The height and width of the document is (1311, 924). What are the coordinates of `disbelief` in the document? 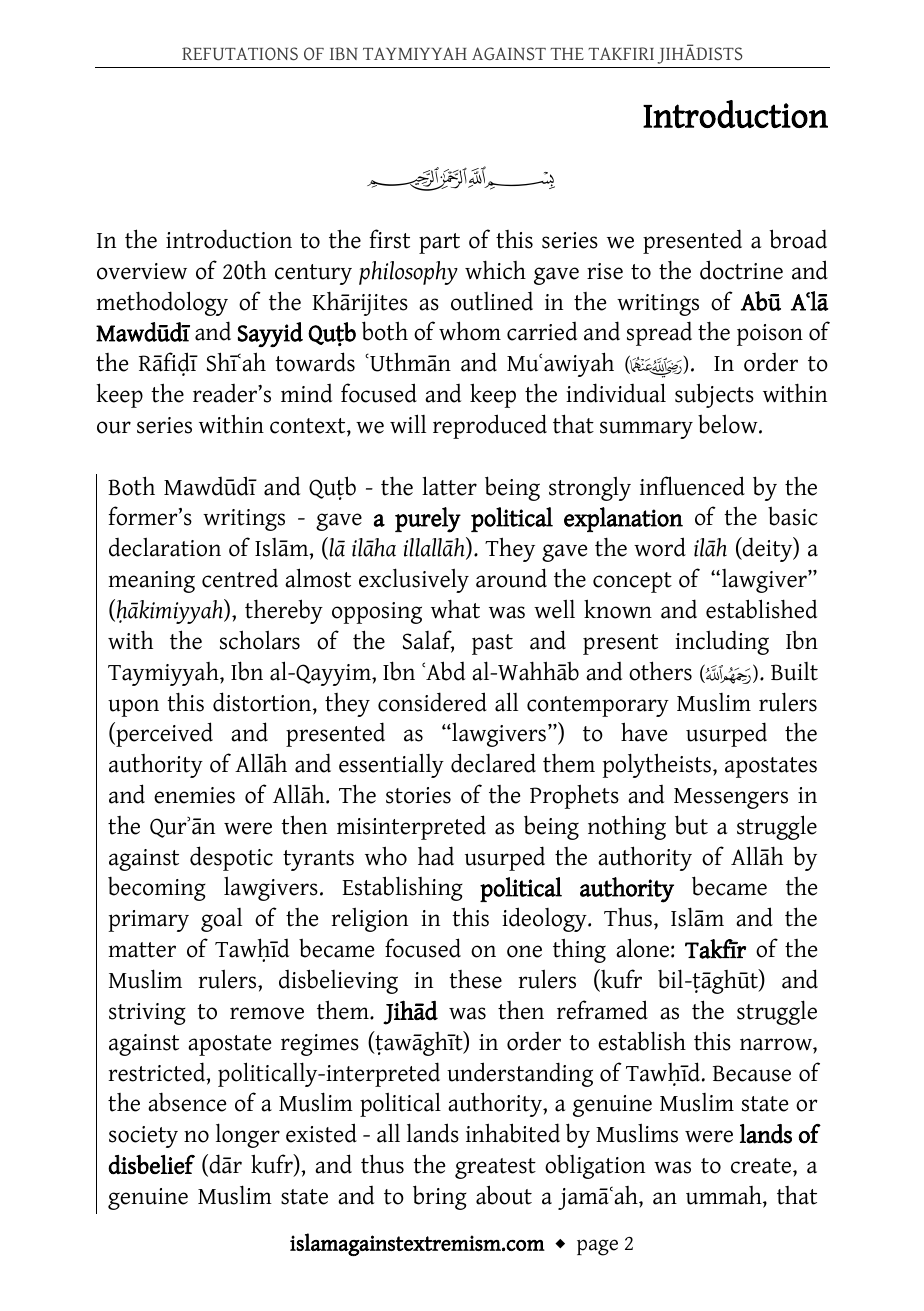 It's located at (151, 1164).
